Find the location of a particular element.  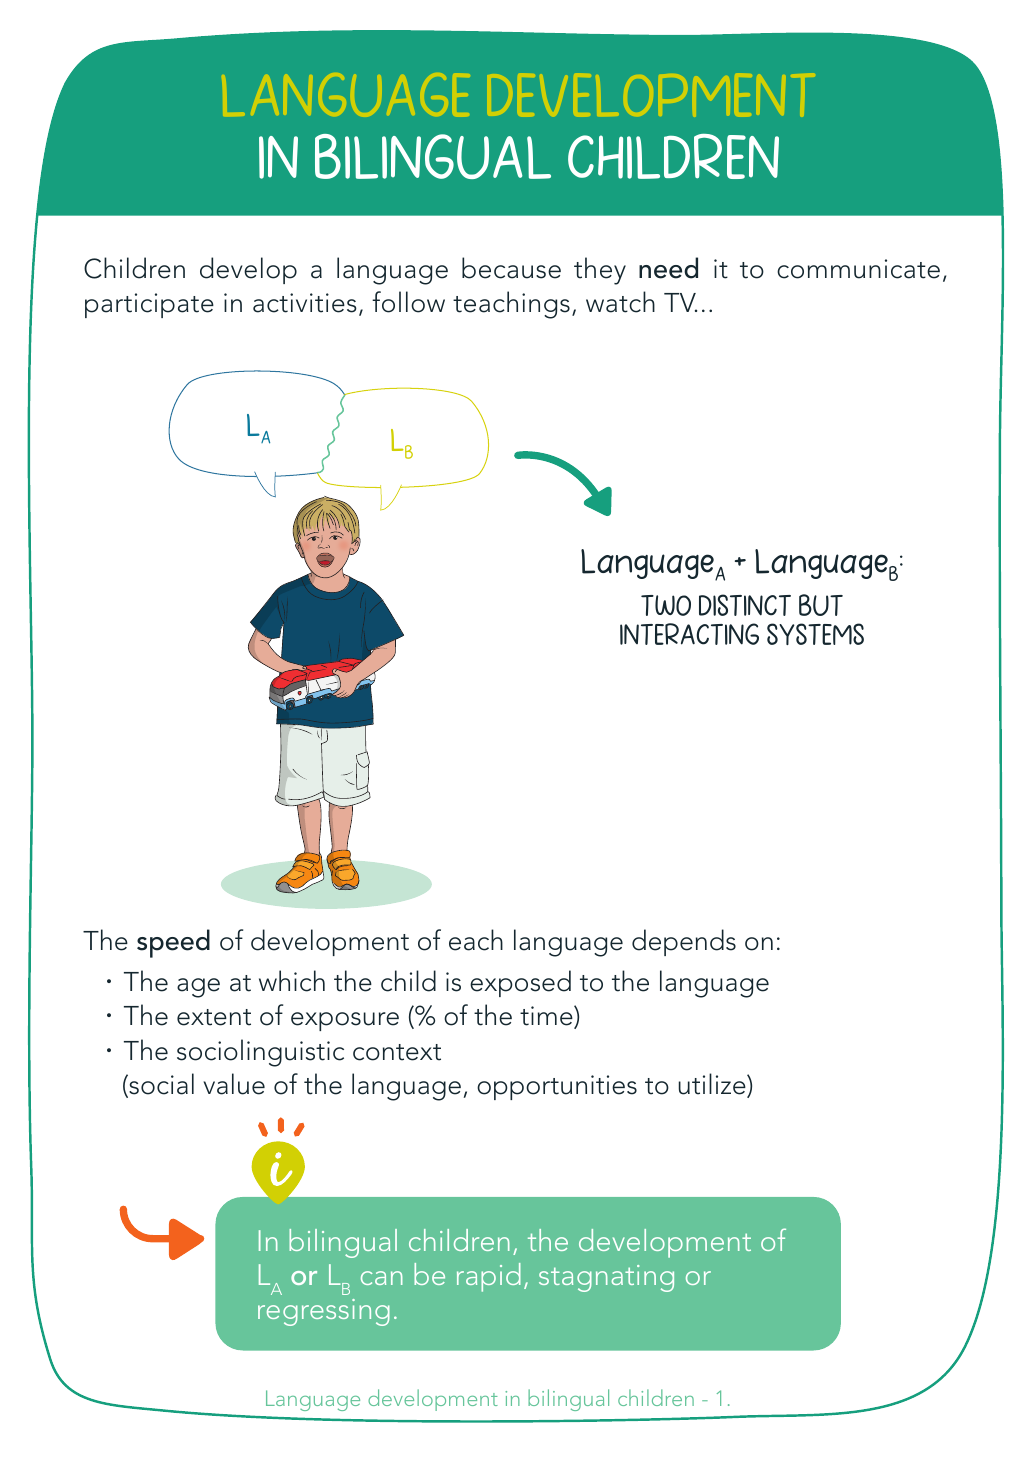

because is located at coordinates (511, 268).
